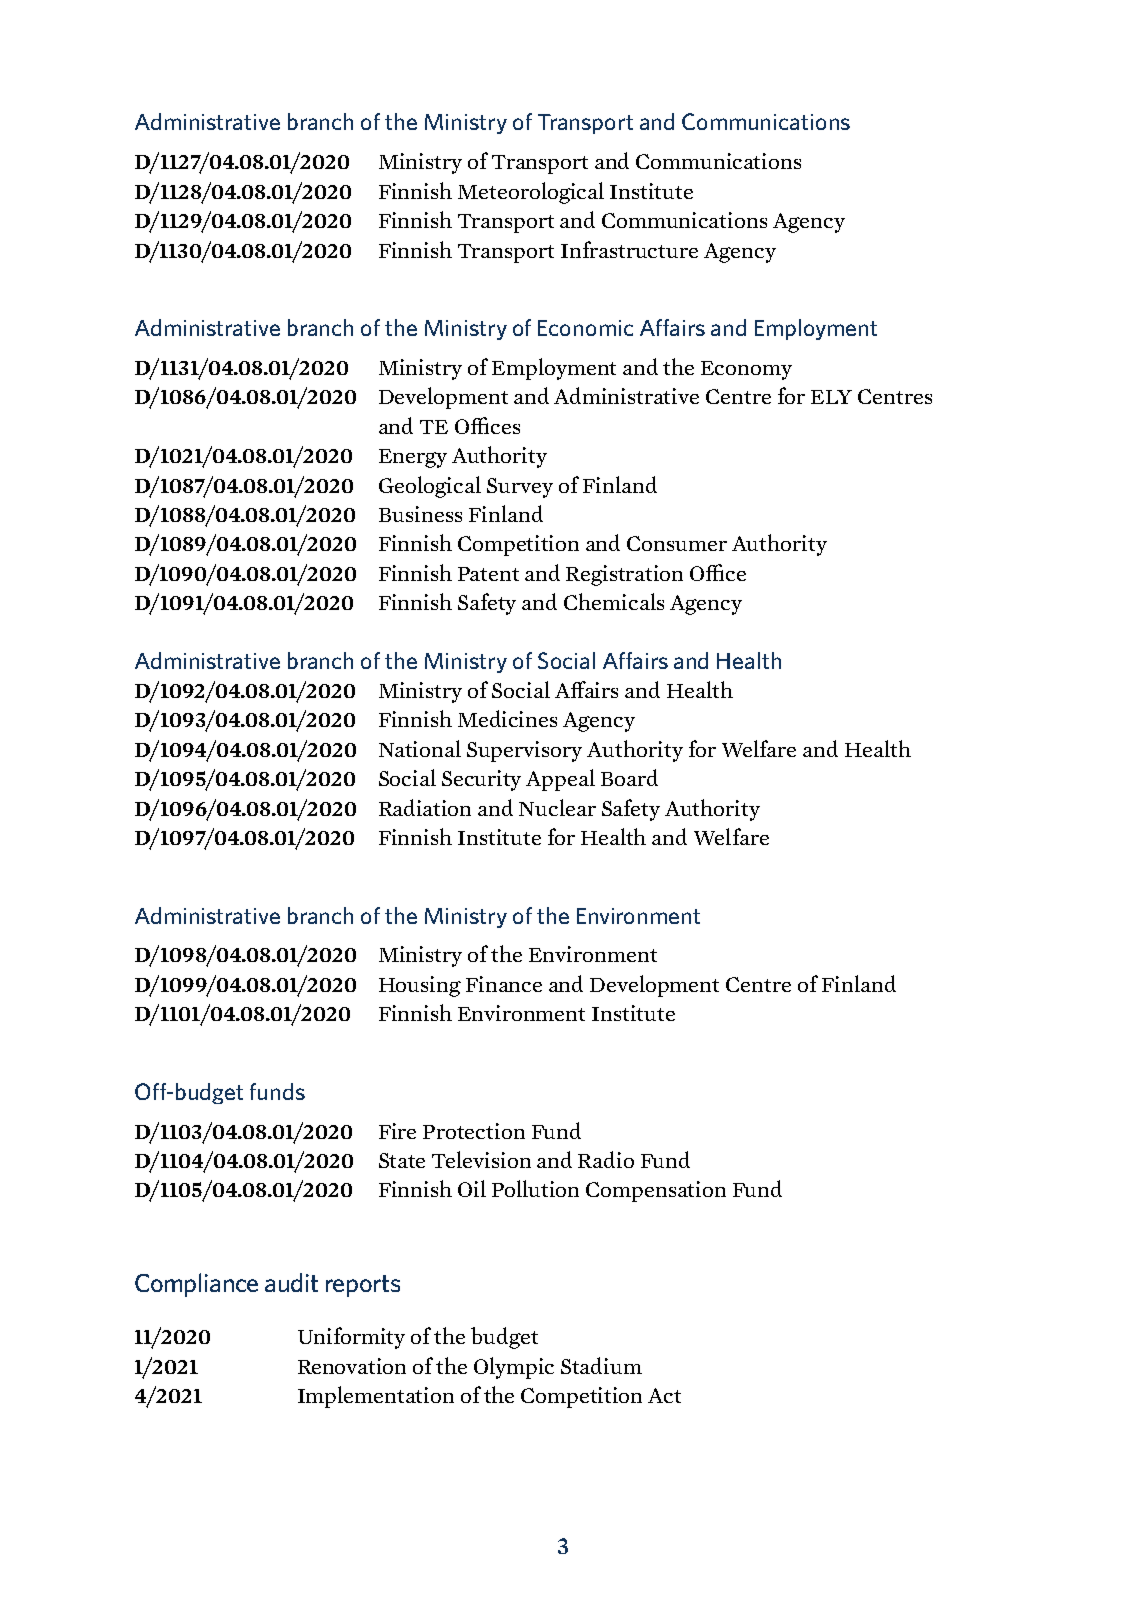 This screenshot has height=1601, width=1127. What do you see at coordinates (629, 777) in the screenshot?
I see `Board` at bounding box center [629, 777].
